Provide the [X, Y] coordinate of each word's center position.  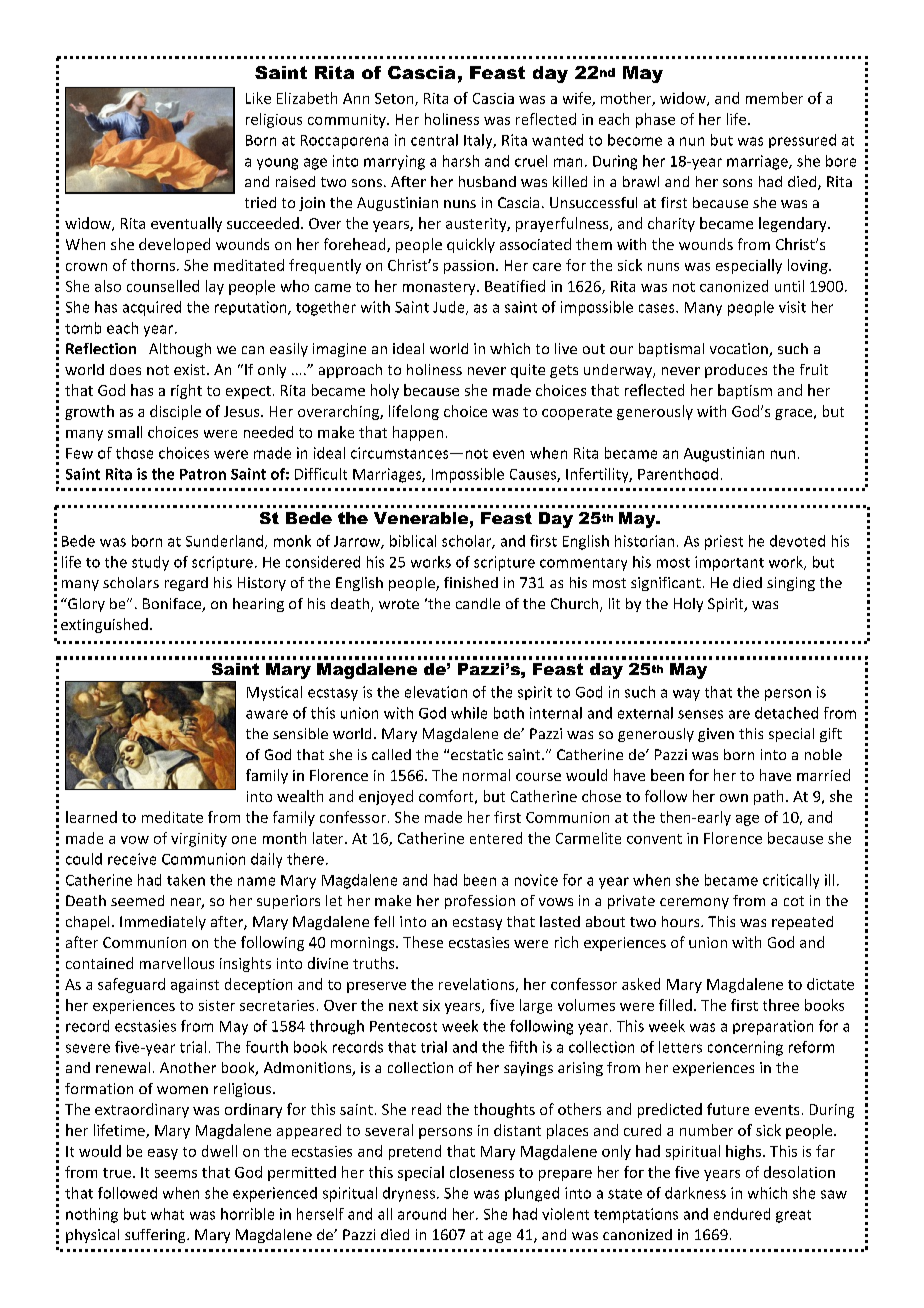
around [422, 1214]
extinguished [104, 625]
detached [786, 713]
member [774, 98]
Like [258, 98]
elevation [436, 692]
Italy [479, 141]
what [167, 1214]
